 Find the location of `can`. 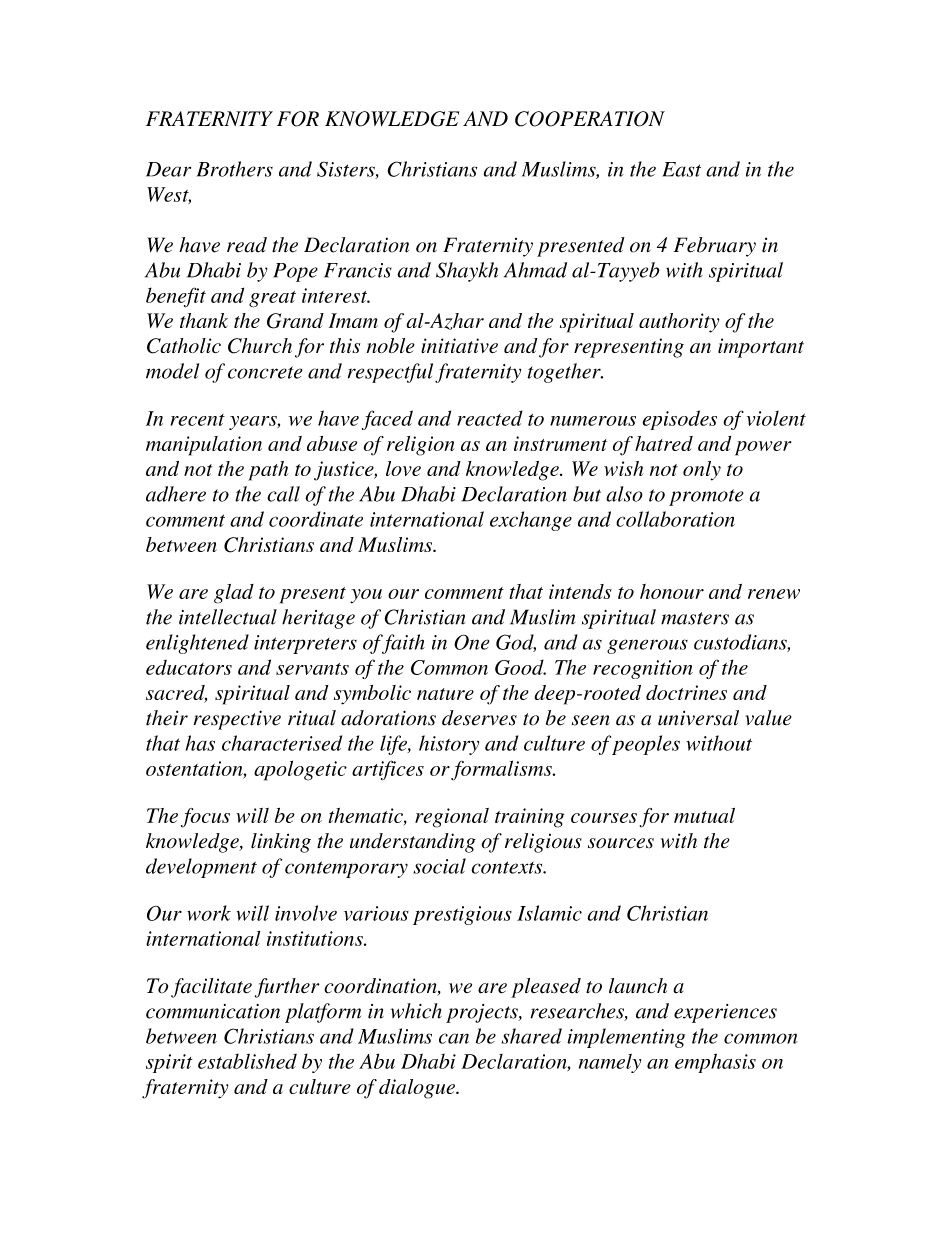

can is located at coordinates (454, 1038).
